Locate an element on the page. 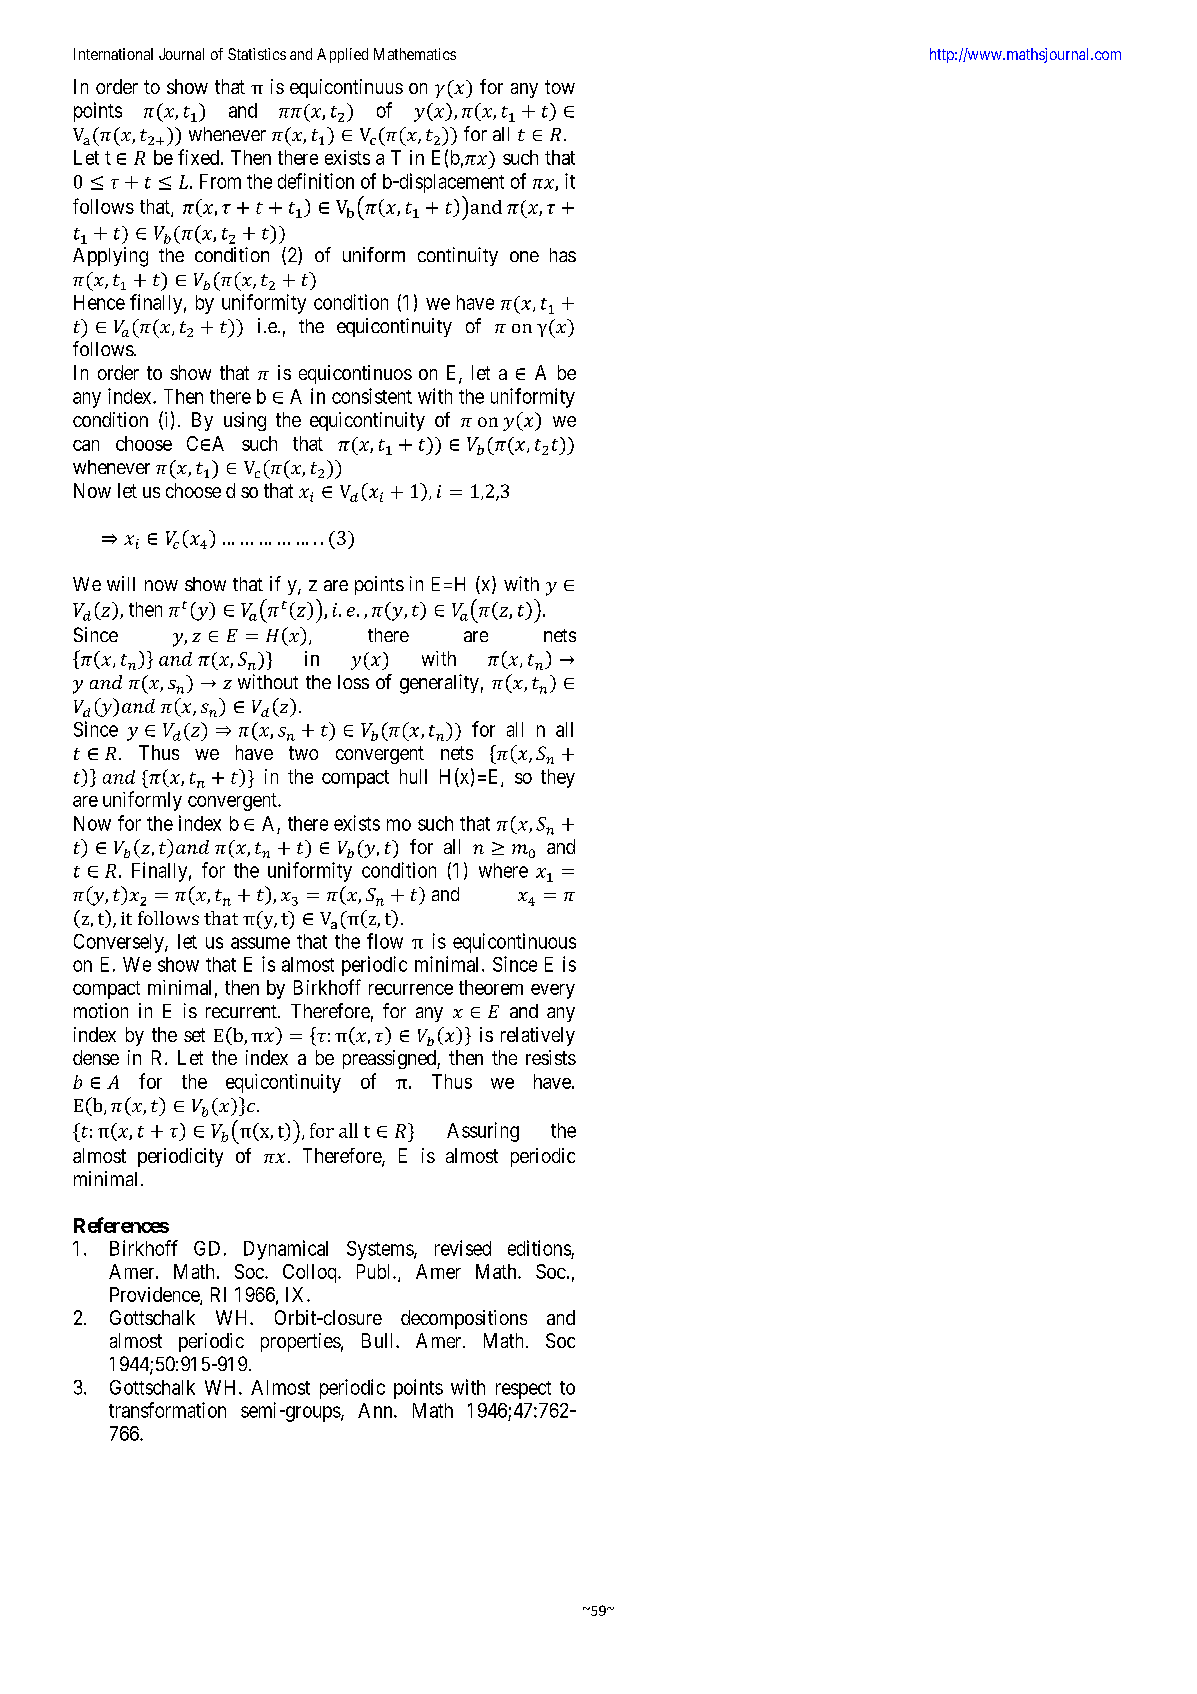 The height and width of the document is (1694, 1197). respect is located at coordinates (523, 1390).
